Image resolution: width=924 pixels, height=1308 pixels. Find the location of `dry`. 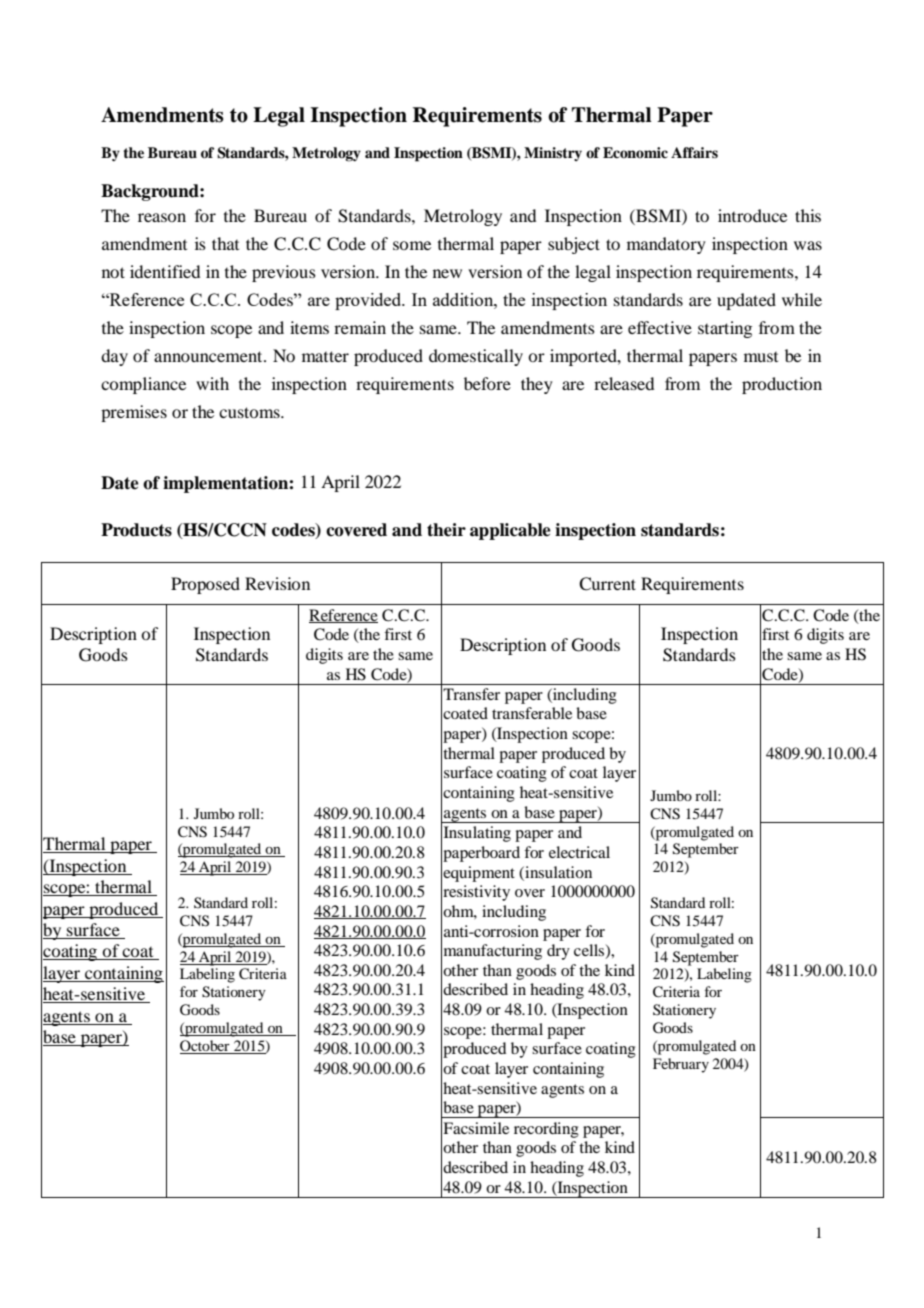

dry is located at coordinates (558, 952).
